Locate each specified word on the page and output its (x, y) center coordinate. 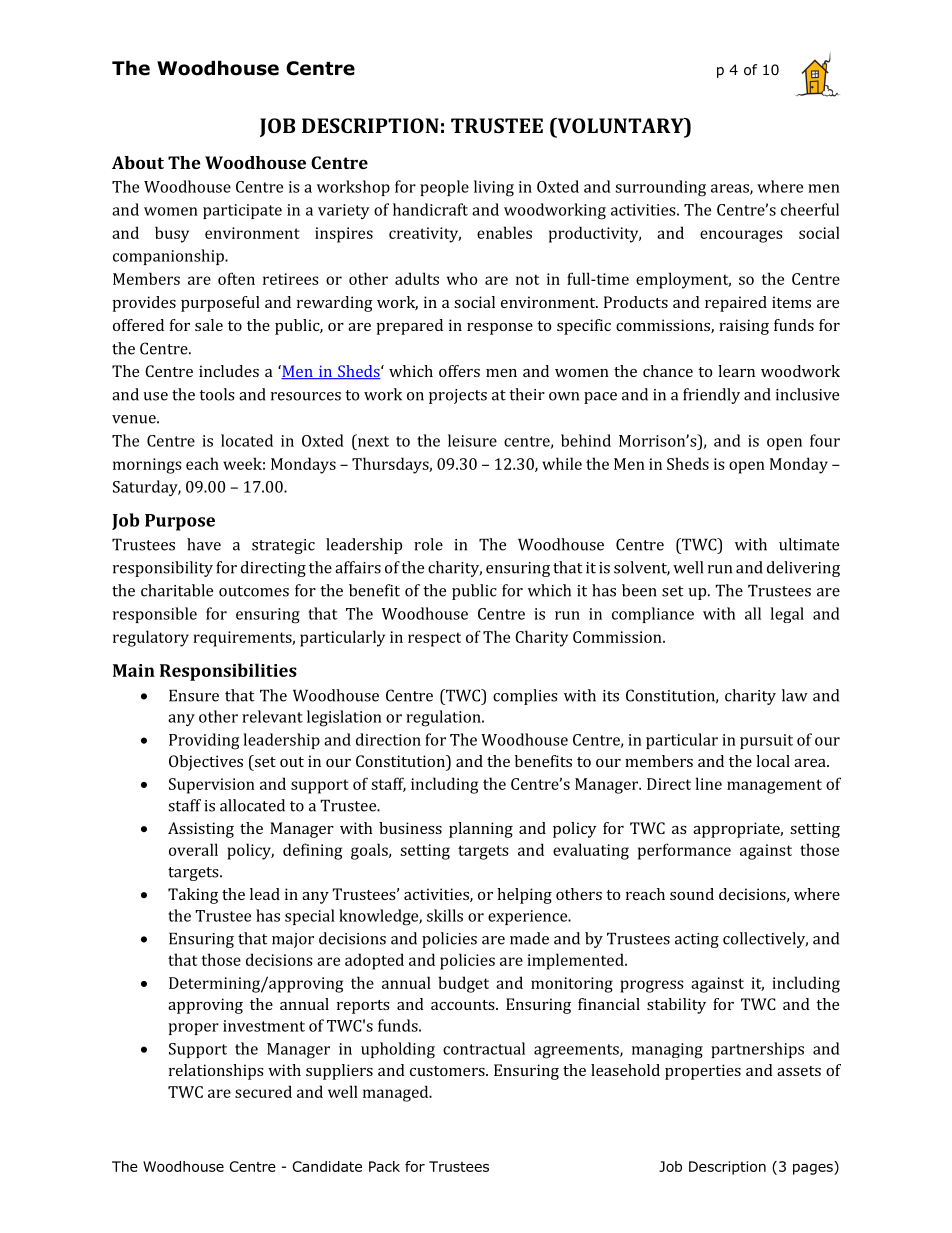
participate (242, 211)
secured (263, 1091)
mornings (147, 466)
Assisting (201, 830)
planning (481, 830)
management (774, 786)
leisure (472, 440)
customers (448, 1071)
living (494, 188)
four (825, 440)
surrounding (660, 188)
